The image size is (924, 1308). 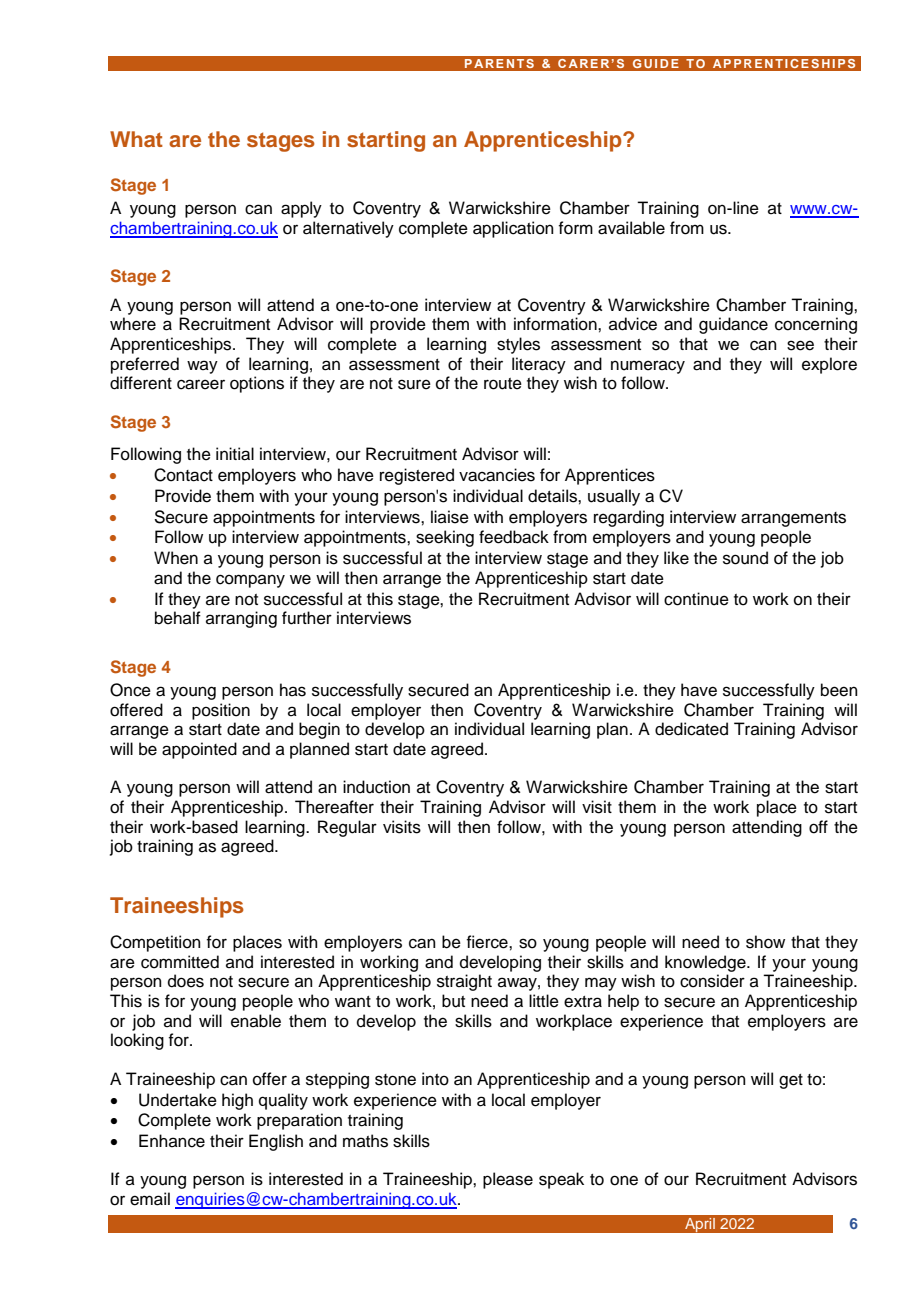 What do you see at coordinates (839, 690) in the image?
I see `been` at bounding box center [839, 690].
